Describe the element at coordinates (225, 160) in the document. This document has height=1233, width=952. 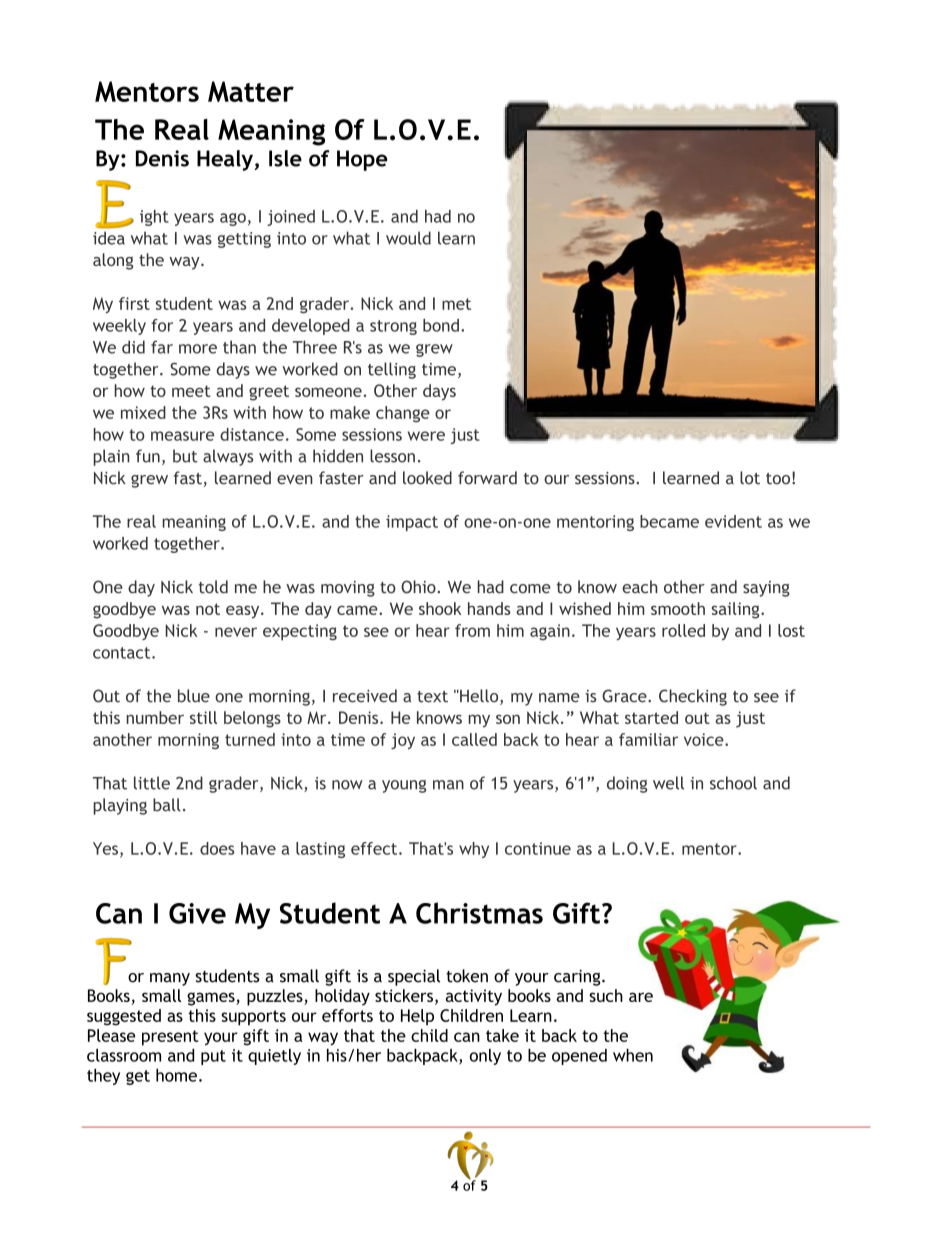
I see `Healy` at that location.
